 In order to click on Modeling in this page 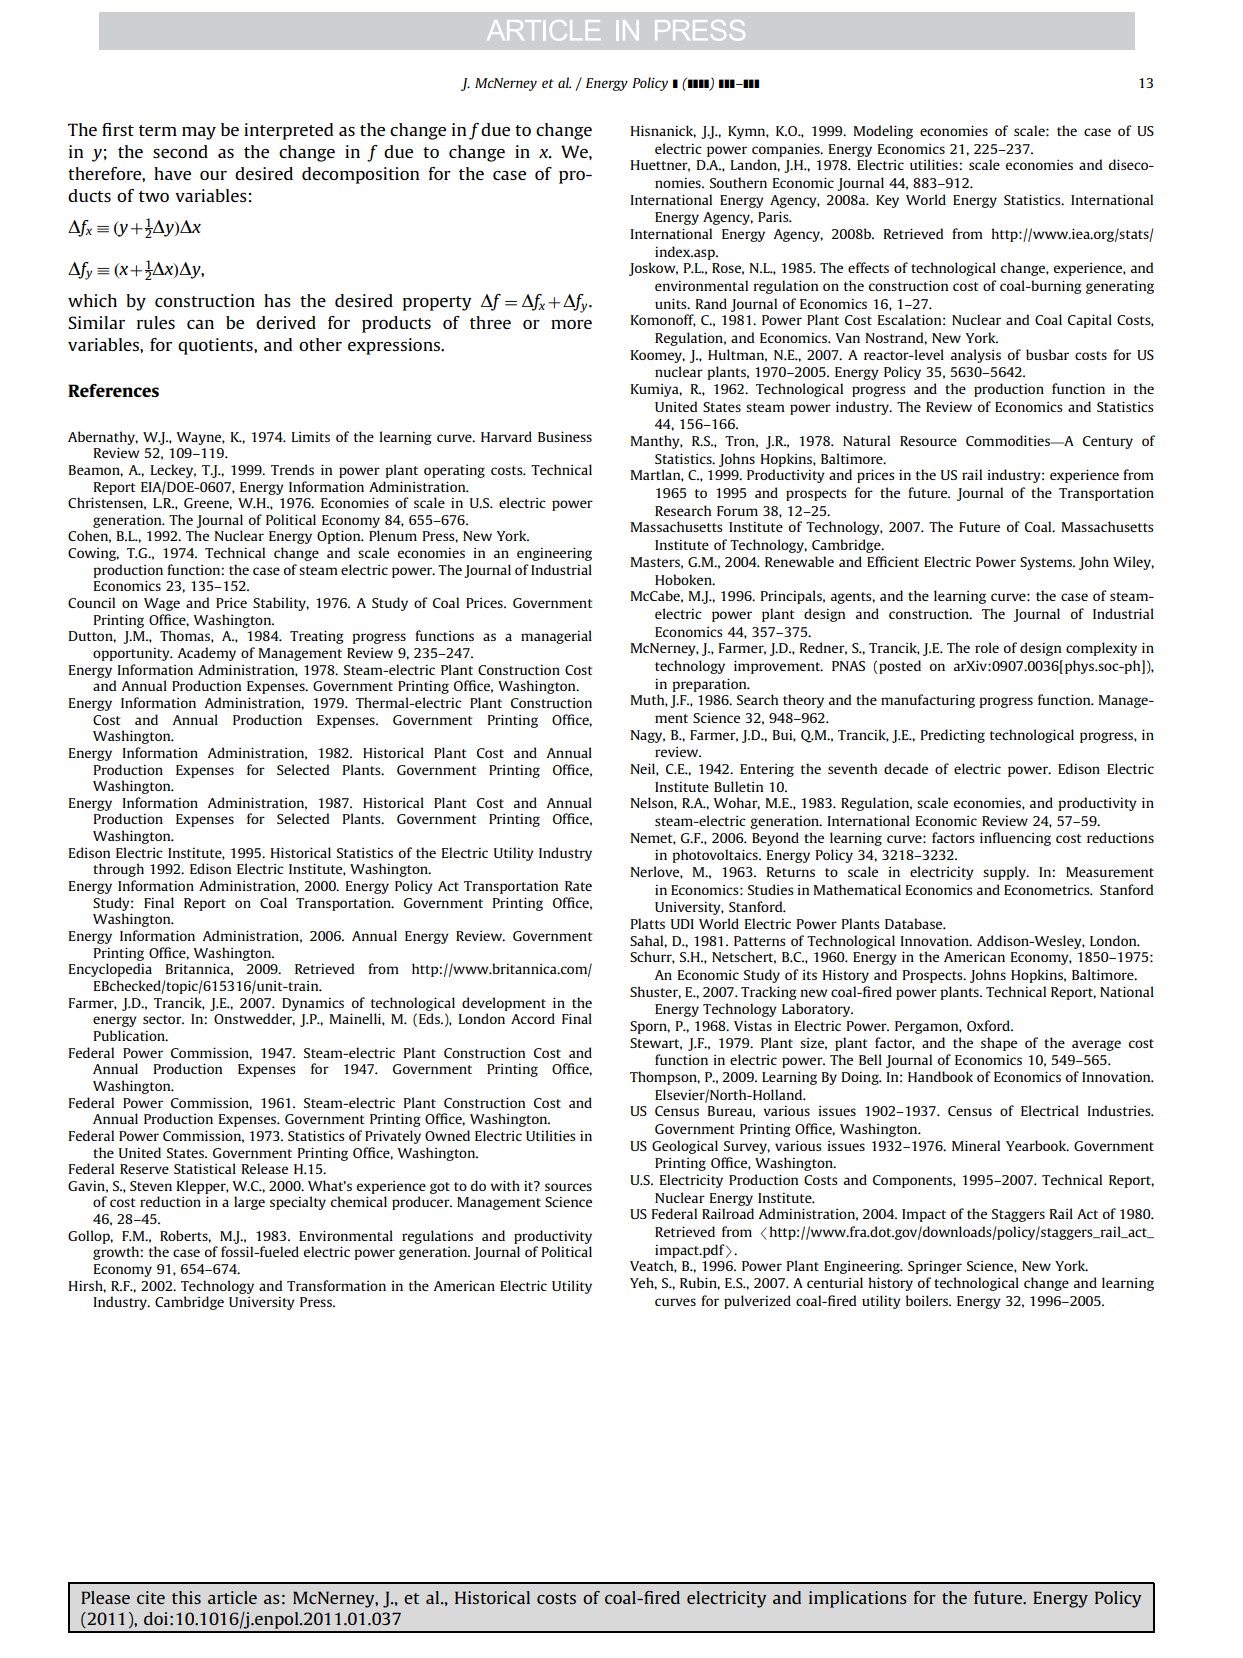, I will do `click(883, 132)`.
